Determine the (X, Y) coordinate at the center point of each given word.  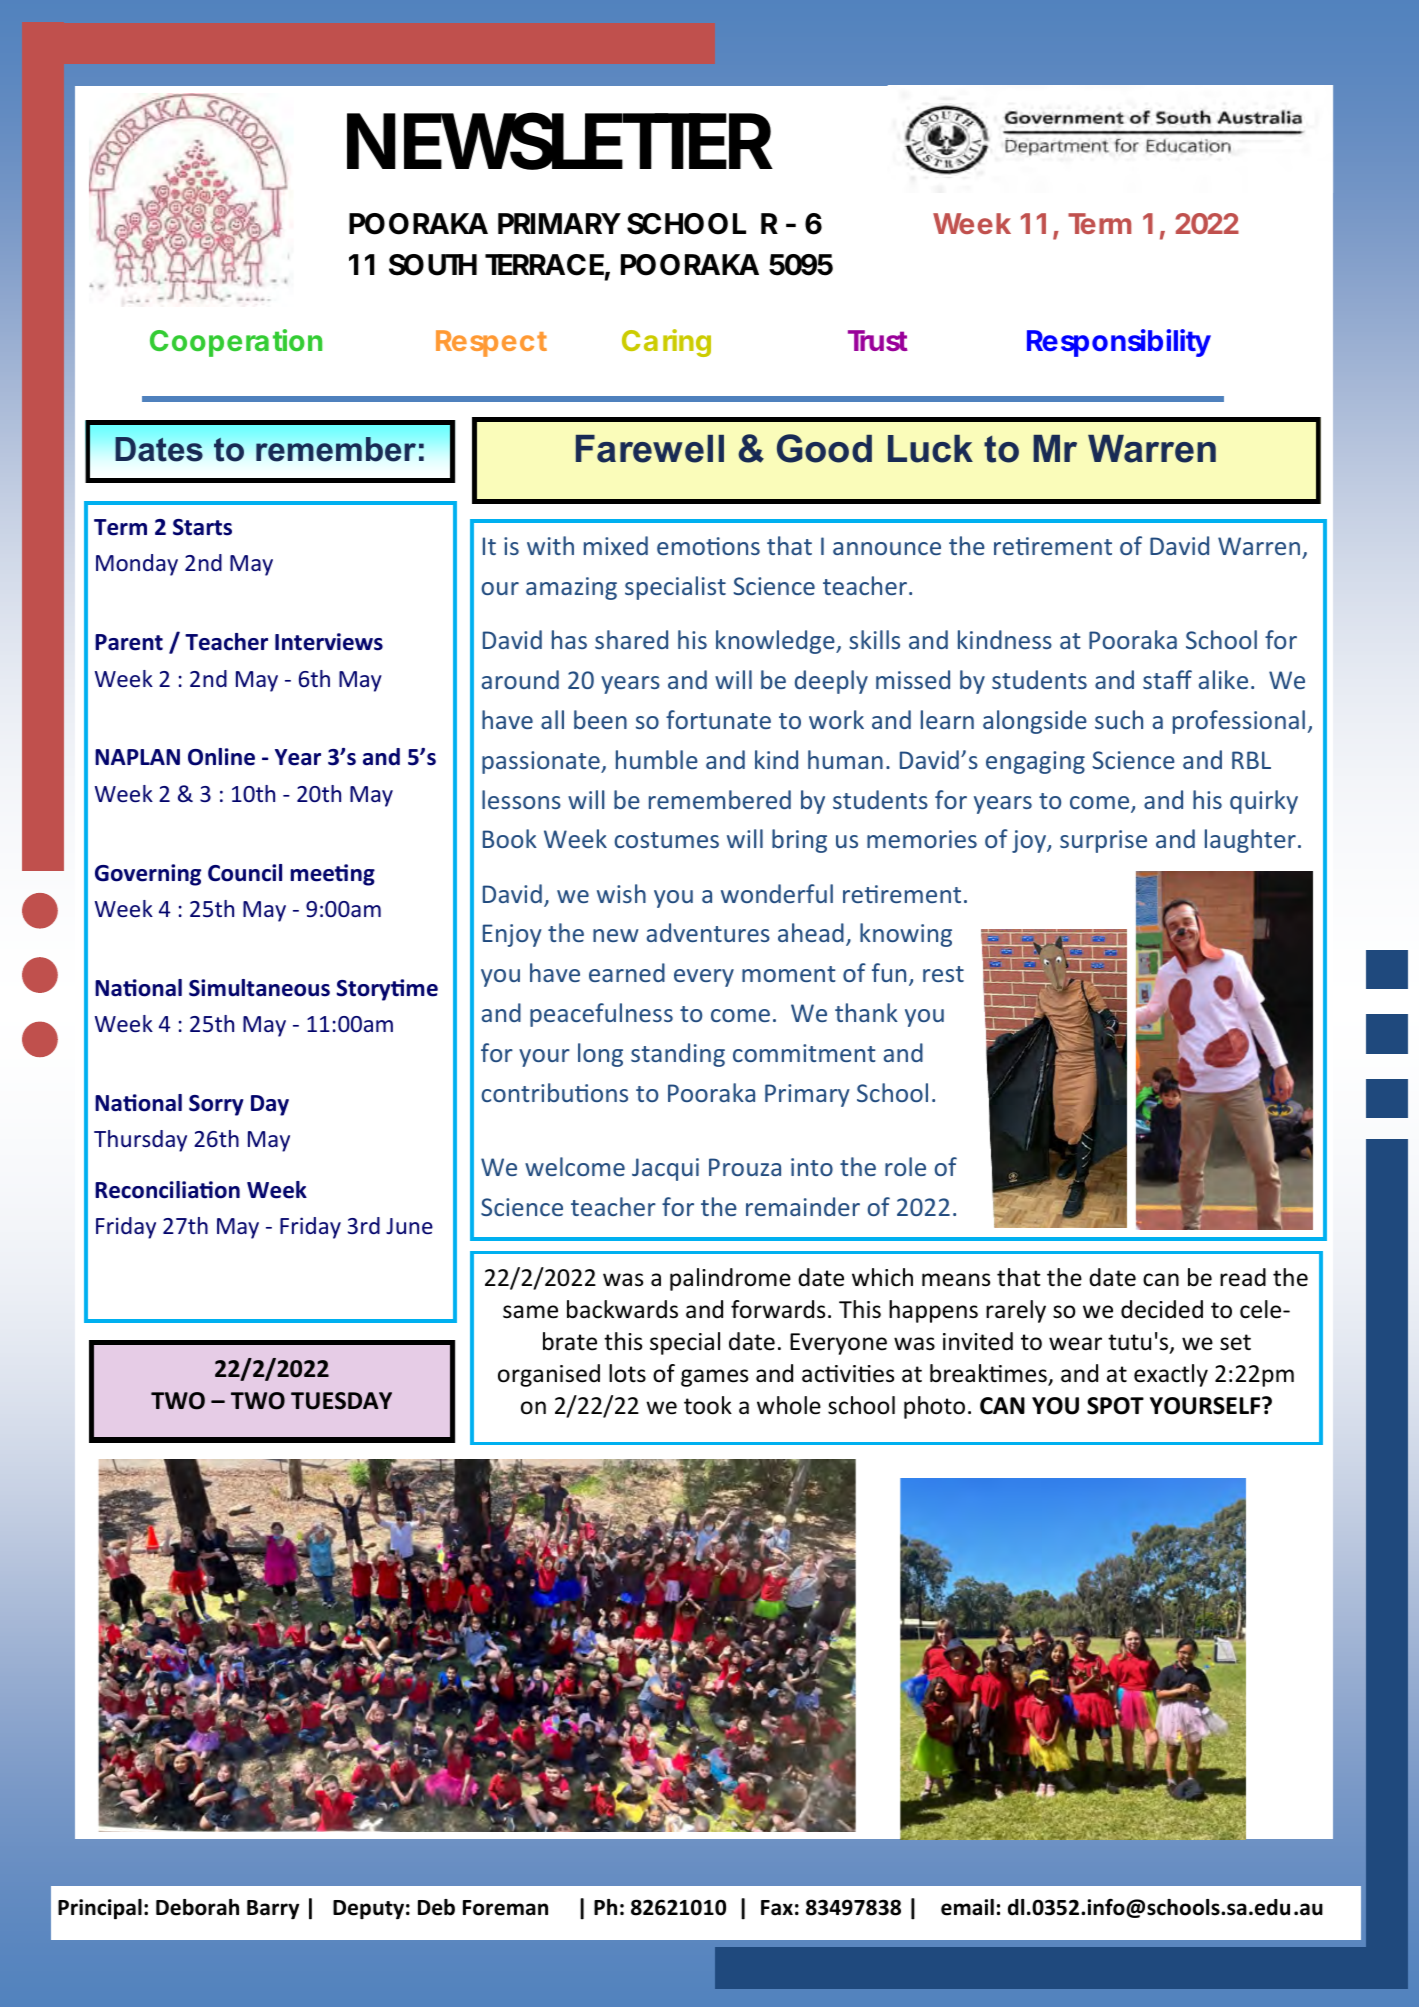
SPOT (1115, 1406)
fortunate (718, 719)
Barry (273, 1910)
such (1119, 719)
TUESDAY (341, 1401)
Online (221, 757)
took (708, 1405)
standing (678, 1055)
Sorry (216, 1105)
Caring (666, 343)
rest (943, 974)
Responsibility (1119, 343)
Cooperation (236, 343)
